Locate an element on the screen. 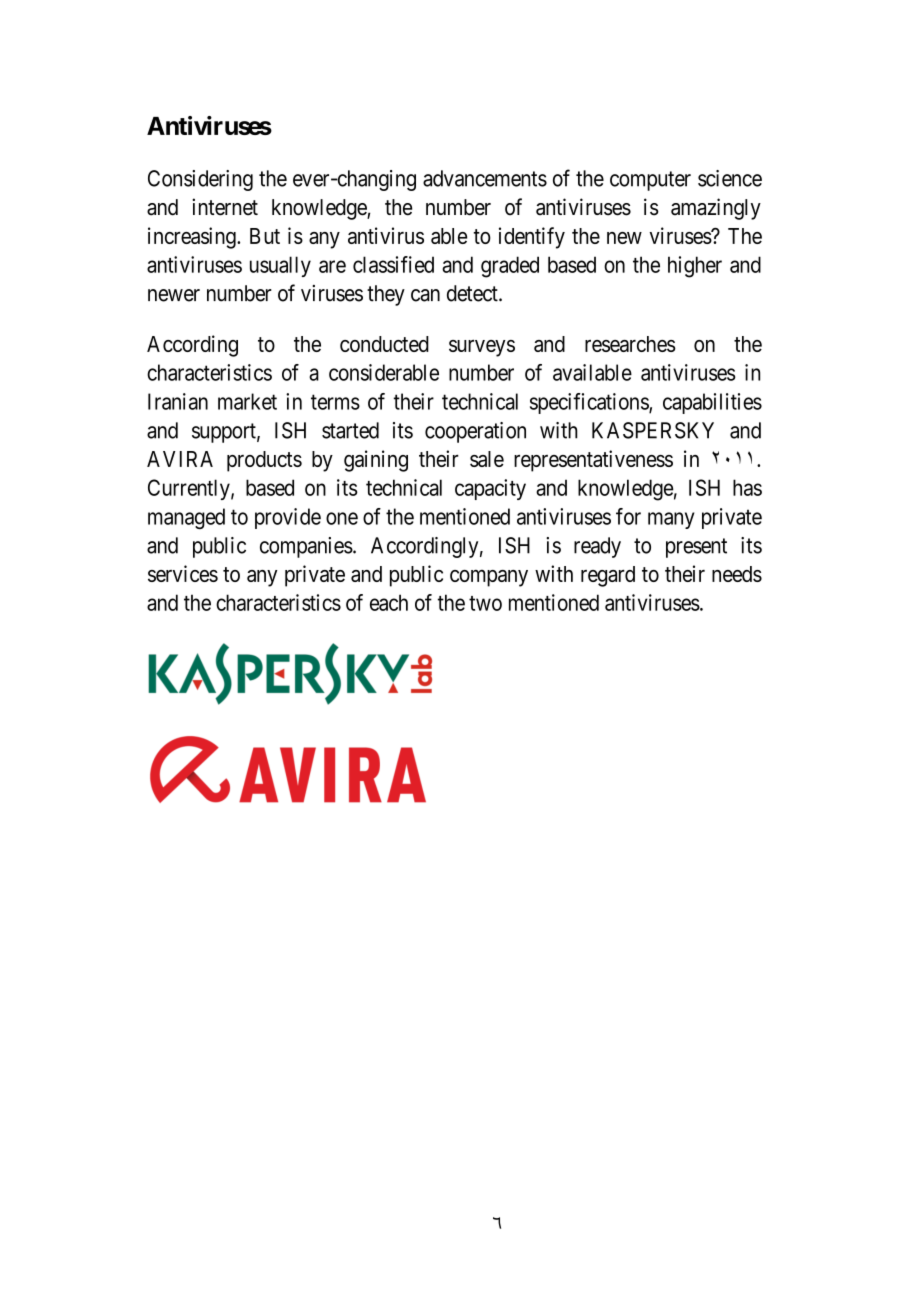 This screenshot has height=1308, width=924. has is located at coordinates (747, 487).
